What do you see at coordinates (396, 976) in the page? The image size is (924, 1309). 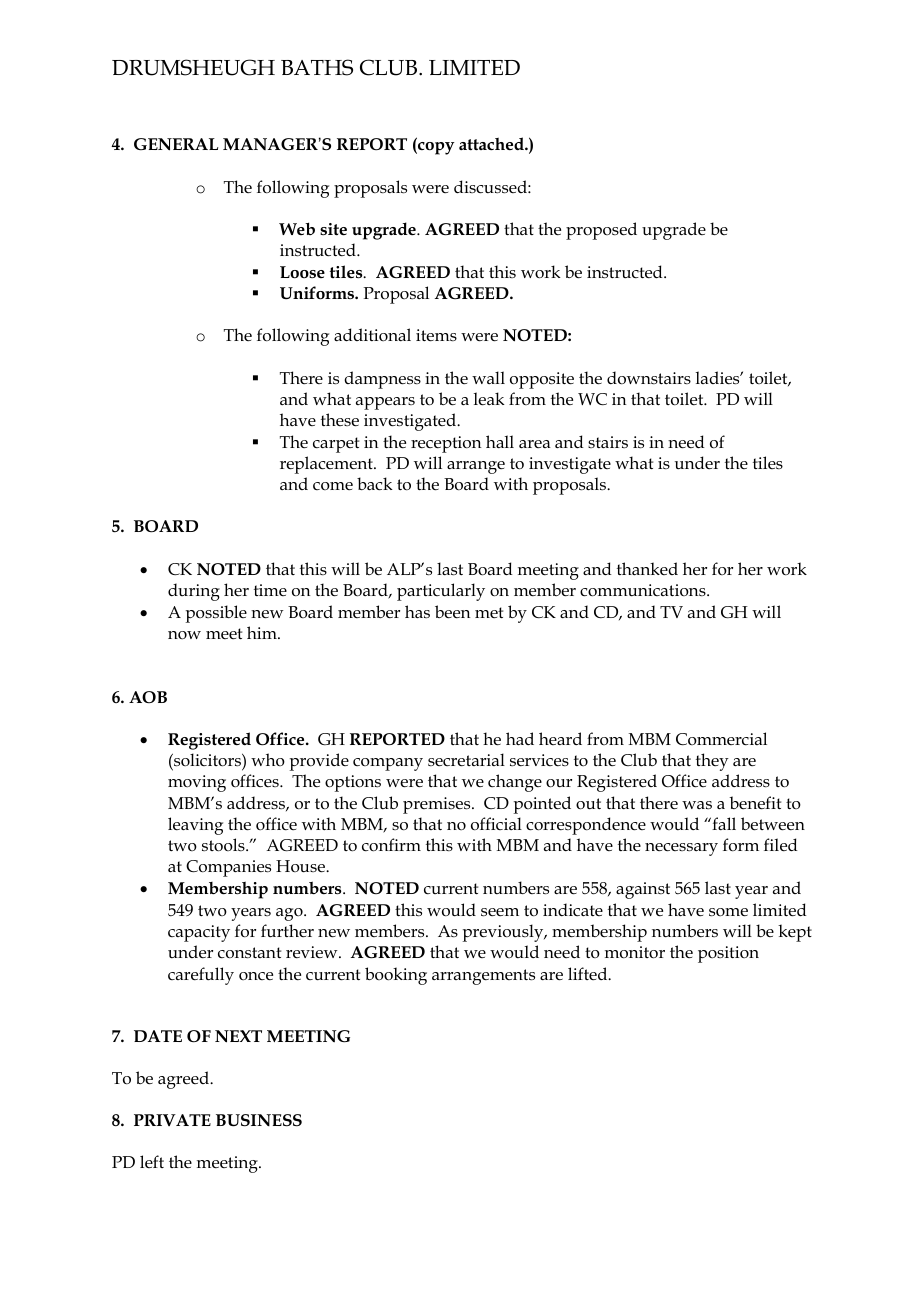 I see `booking` at bounding box center [396, 976].
